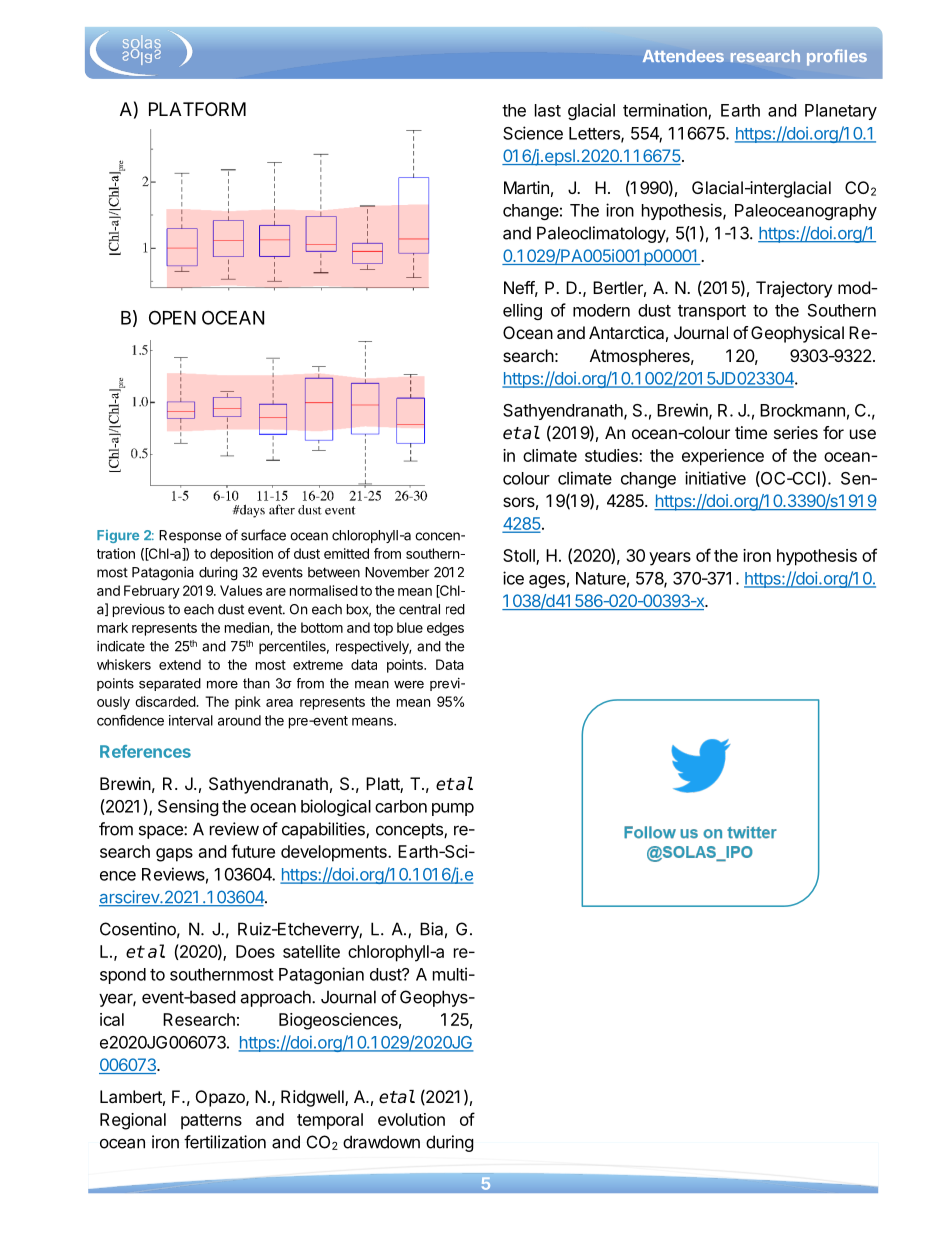  What do you see at coordinates (411, 1119) in the screenshot?
I see `evolution` at bounding box center [411, 1119].
